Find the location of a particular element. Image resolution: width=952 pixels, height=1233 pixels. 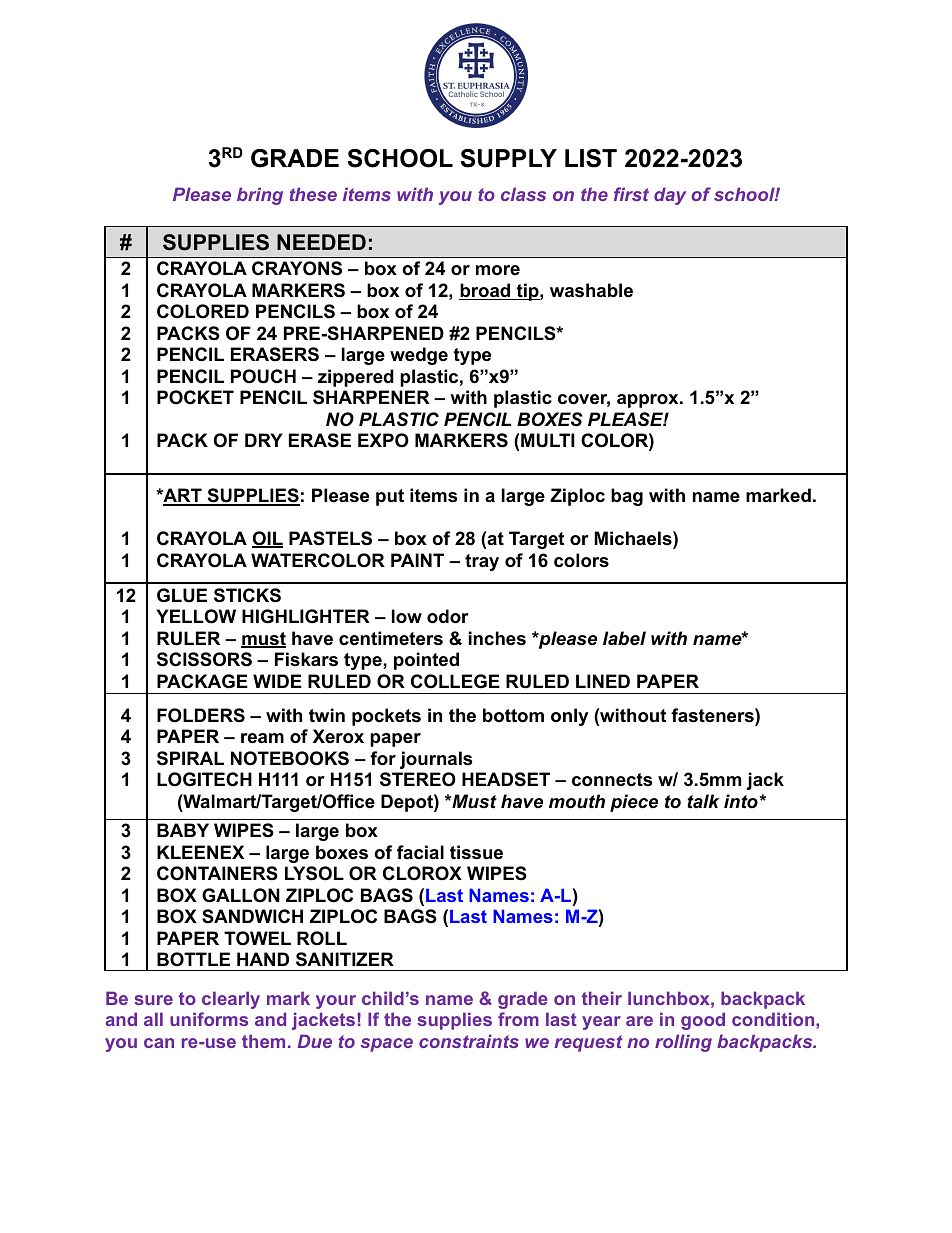

day is located at coordinates (670, 196).
